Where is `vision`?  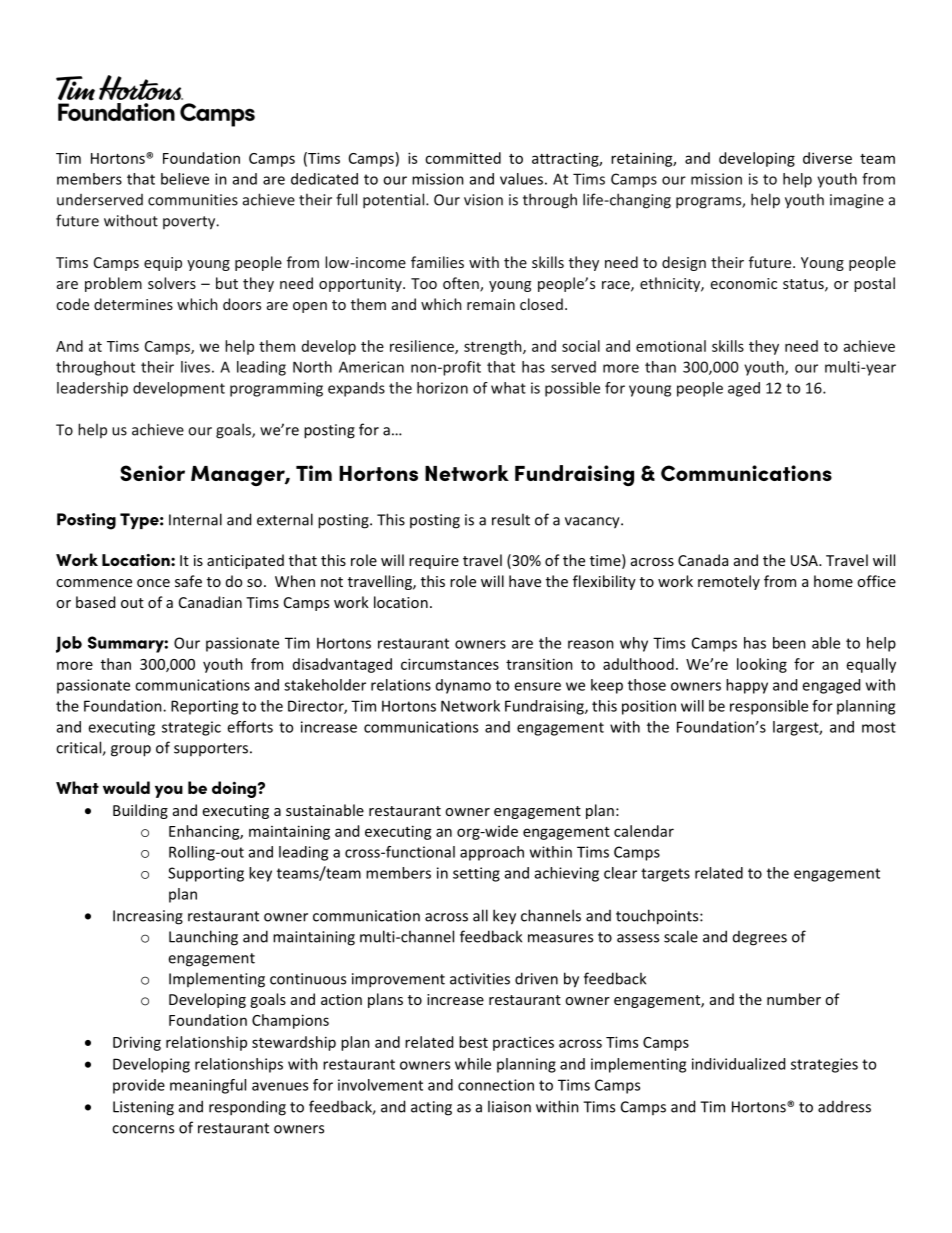 vision is located at coordinates (483, 200).
